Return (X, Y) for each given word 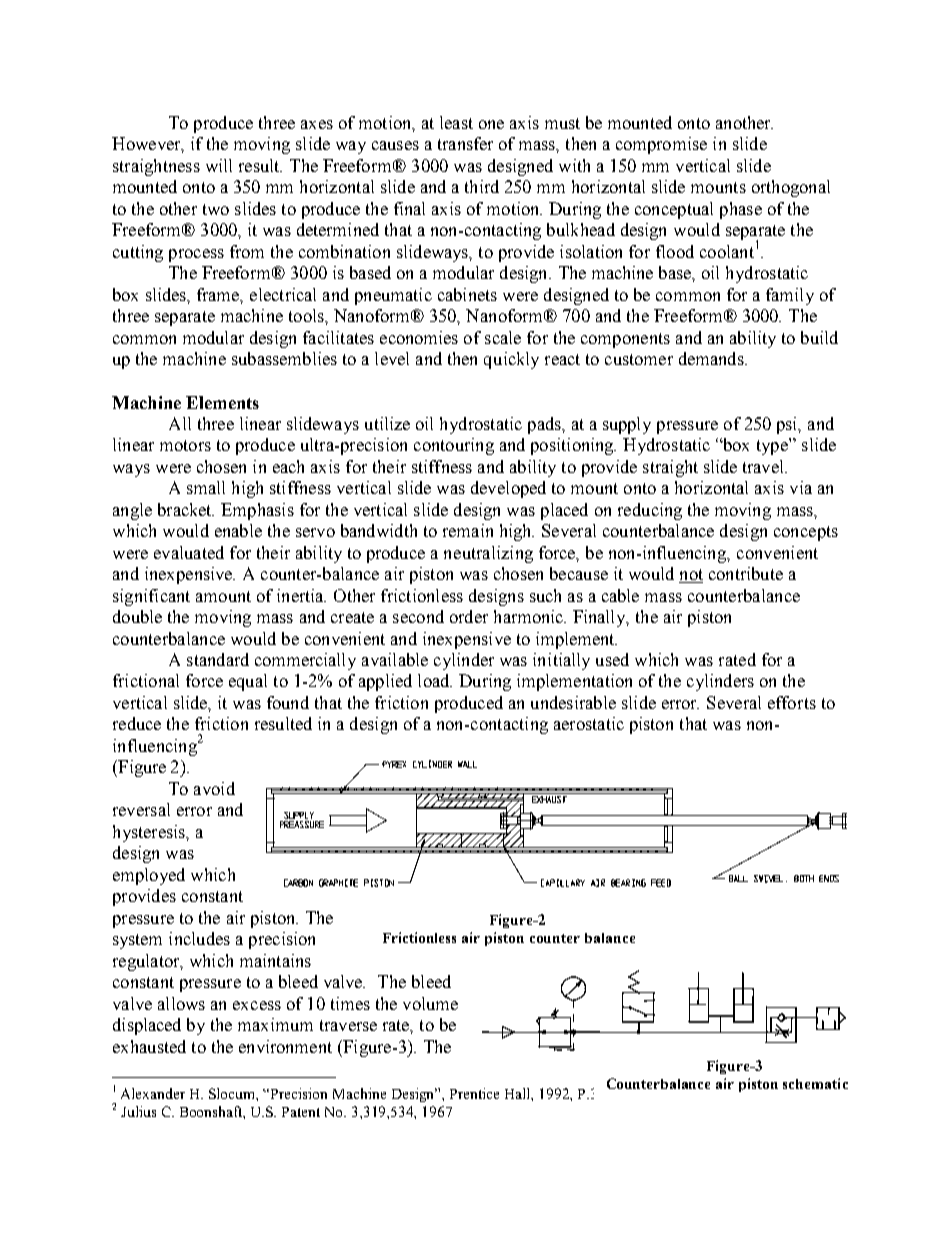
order (469, 616)
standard (218, 659)
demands (712, 358)
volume (430, 1003)
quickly (511, 360)
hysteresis (150, 833)
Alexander (153, 1093)
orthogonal (791, 188)
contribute (746, 573)
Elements (222, 402)
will (219, 165)
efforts (792, 702)
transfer (465, 143)
